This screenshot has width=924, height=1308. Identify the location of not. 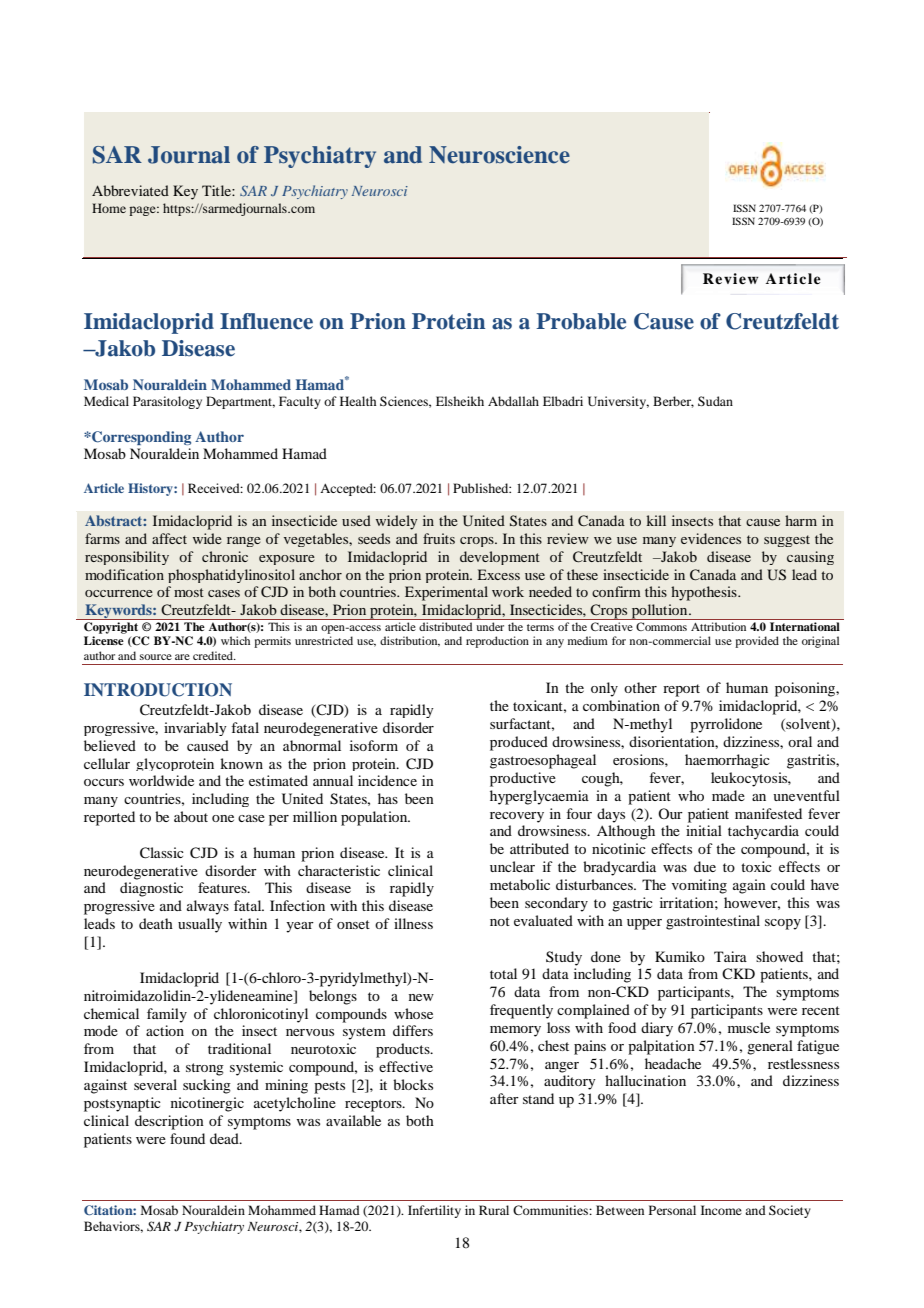
(500, 921).
